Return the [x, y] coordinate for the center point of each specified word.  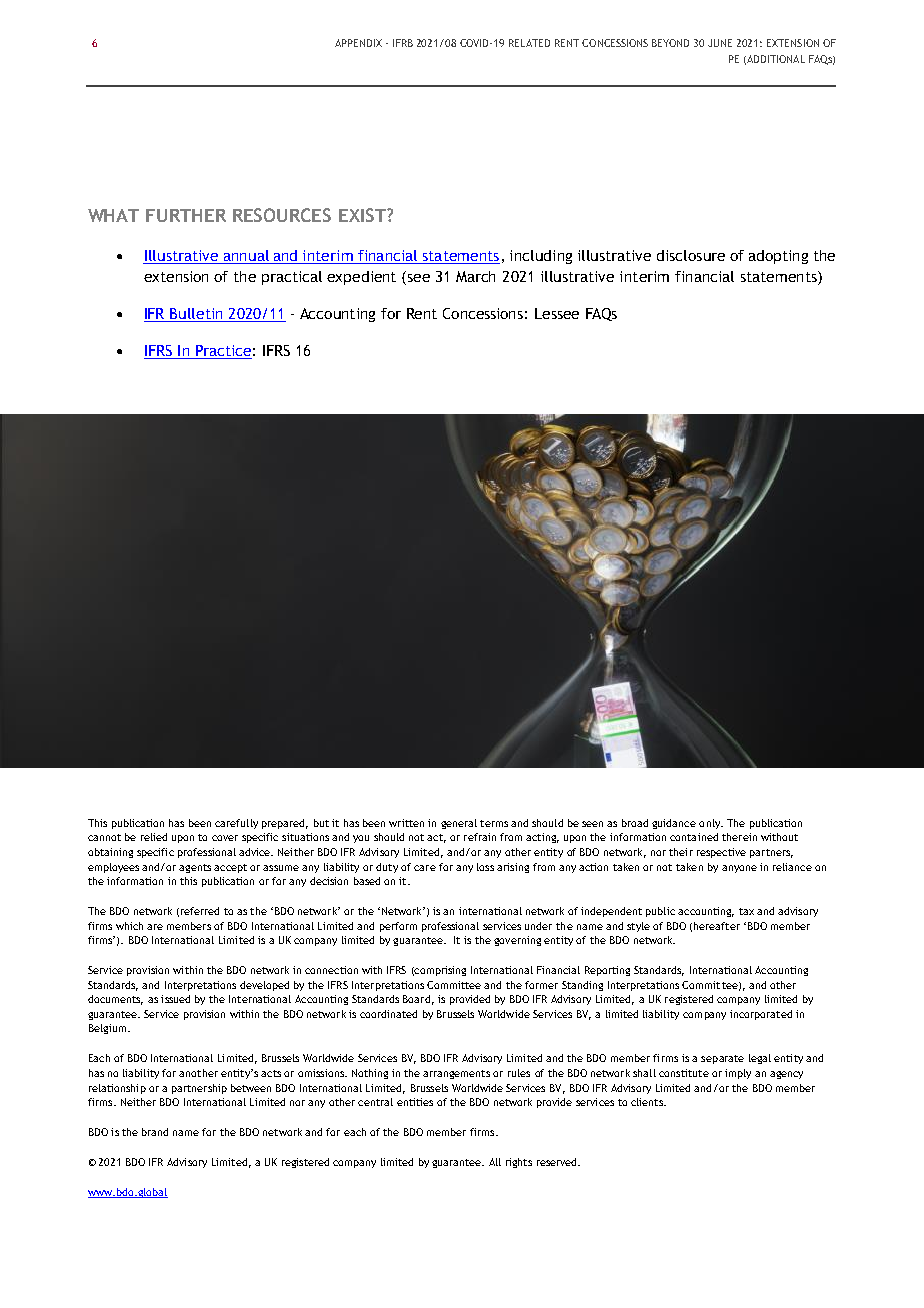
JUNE [720, 43]
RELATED [529, 43]
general [459, 824]
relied [154, 837]
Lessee [557, 313]
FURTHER [186, 215]
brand [155, 1132]
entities [415, 1102]
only [711, 824]
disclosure [691, 255]
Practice [222, 352]
